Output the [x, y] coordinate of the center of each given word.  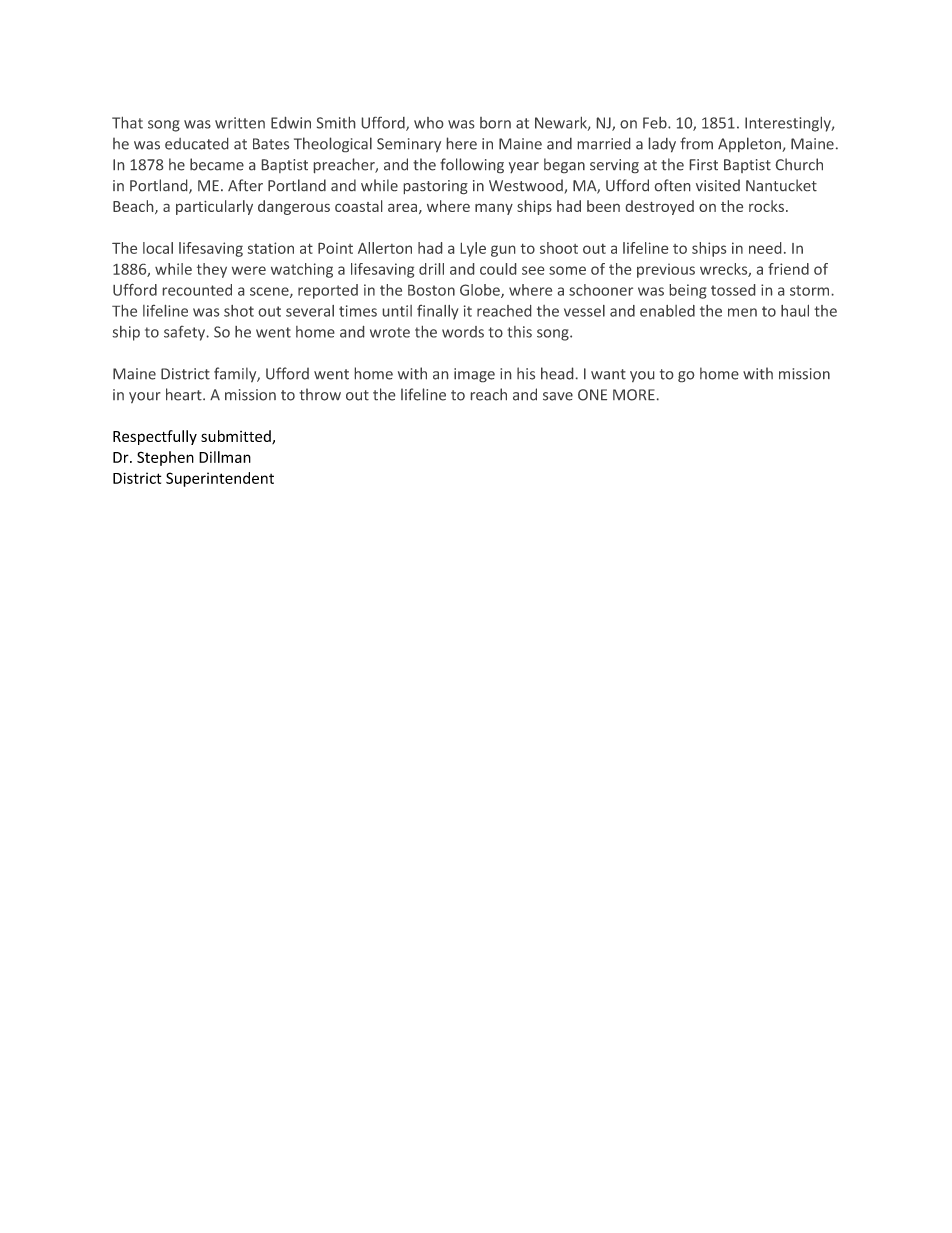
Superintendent [220, 479]
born [495, 123]
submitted [237, 437]
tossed [733, 290]
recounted [197, 290]
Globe [481, 291]
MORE [634, 395]
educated [196, 144]
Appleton [750, 144]
